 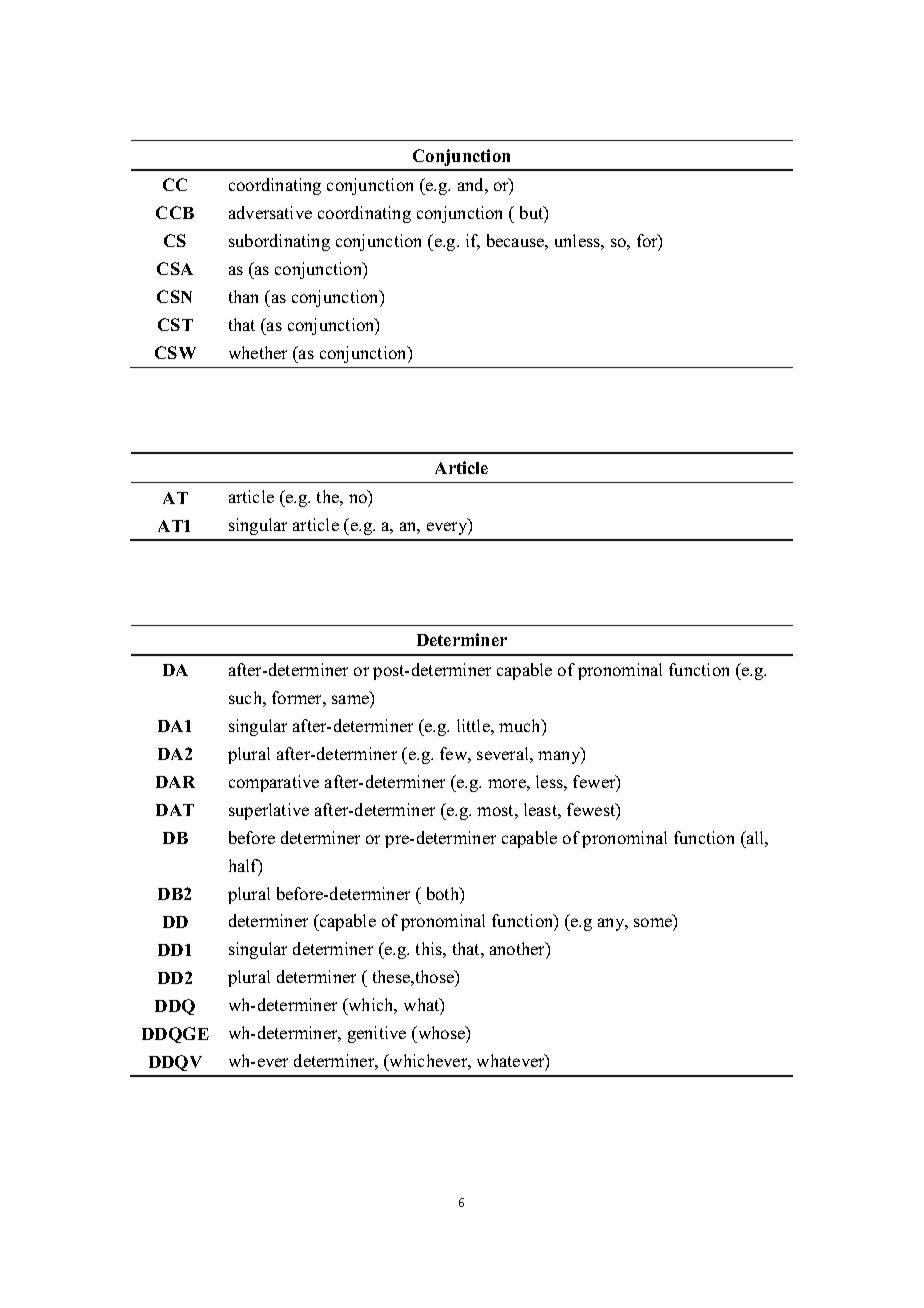 What do you see at coordinates (243, 296) in the image?
I see `than` at bounding box center [243, 296].
